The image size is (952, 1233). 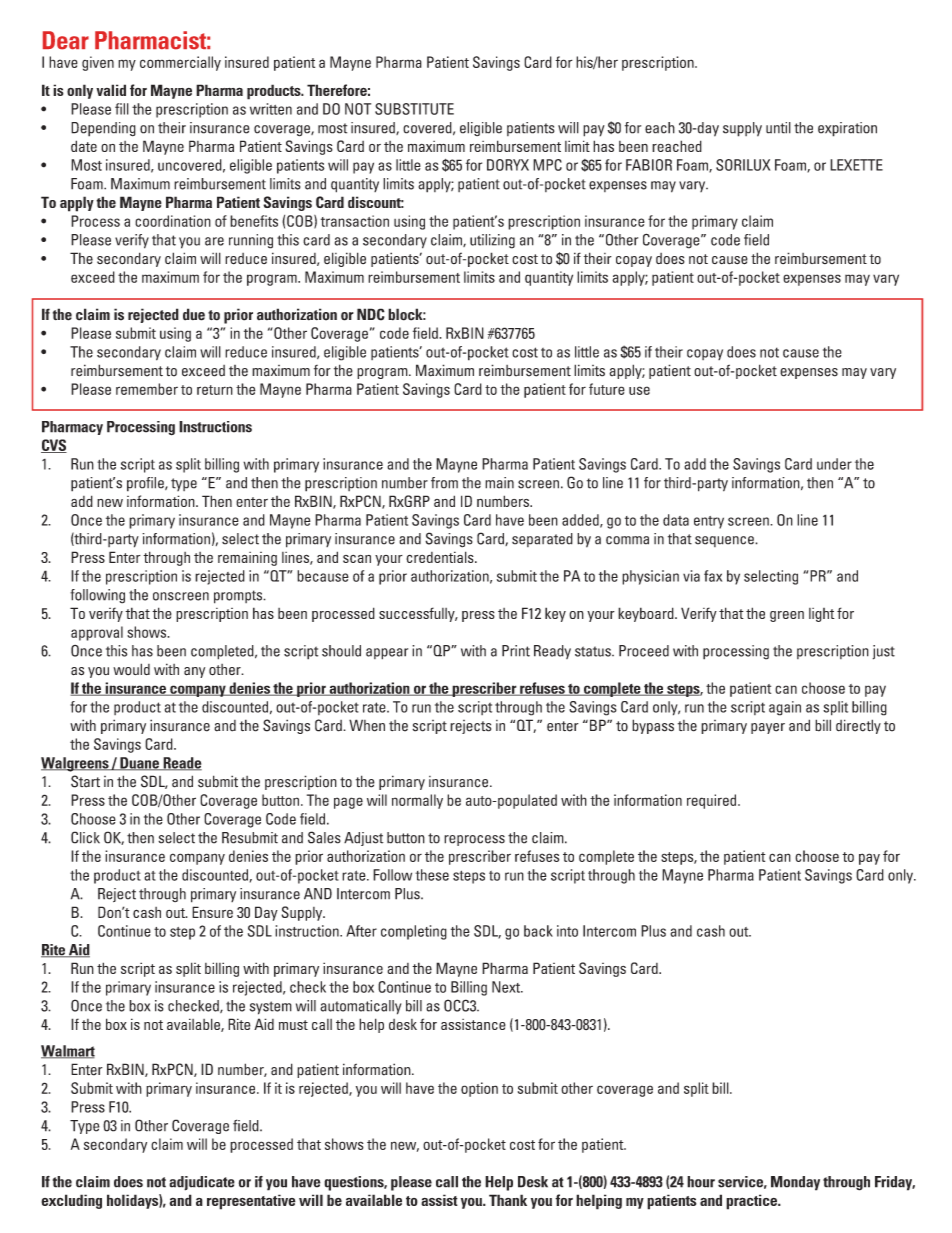 I want to click on light, so click(x=822, y=615).
